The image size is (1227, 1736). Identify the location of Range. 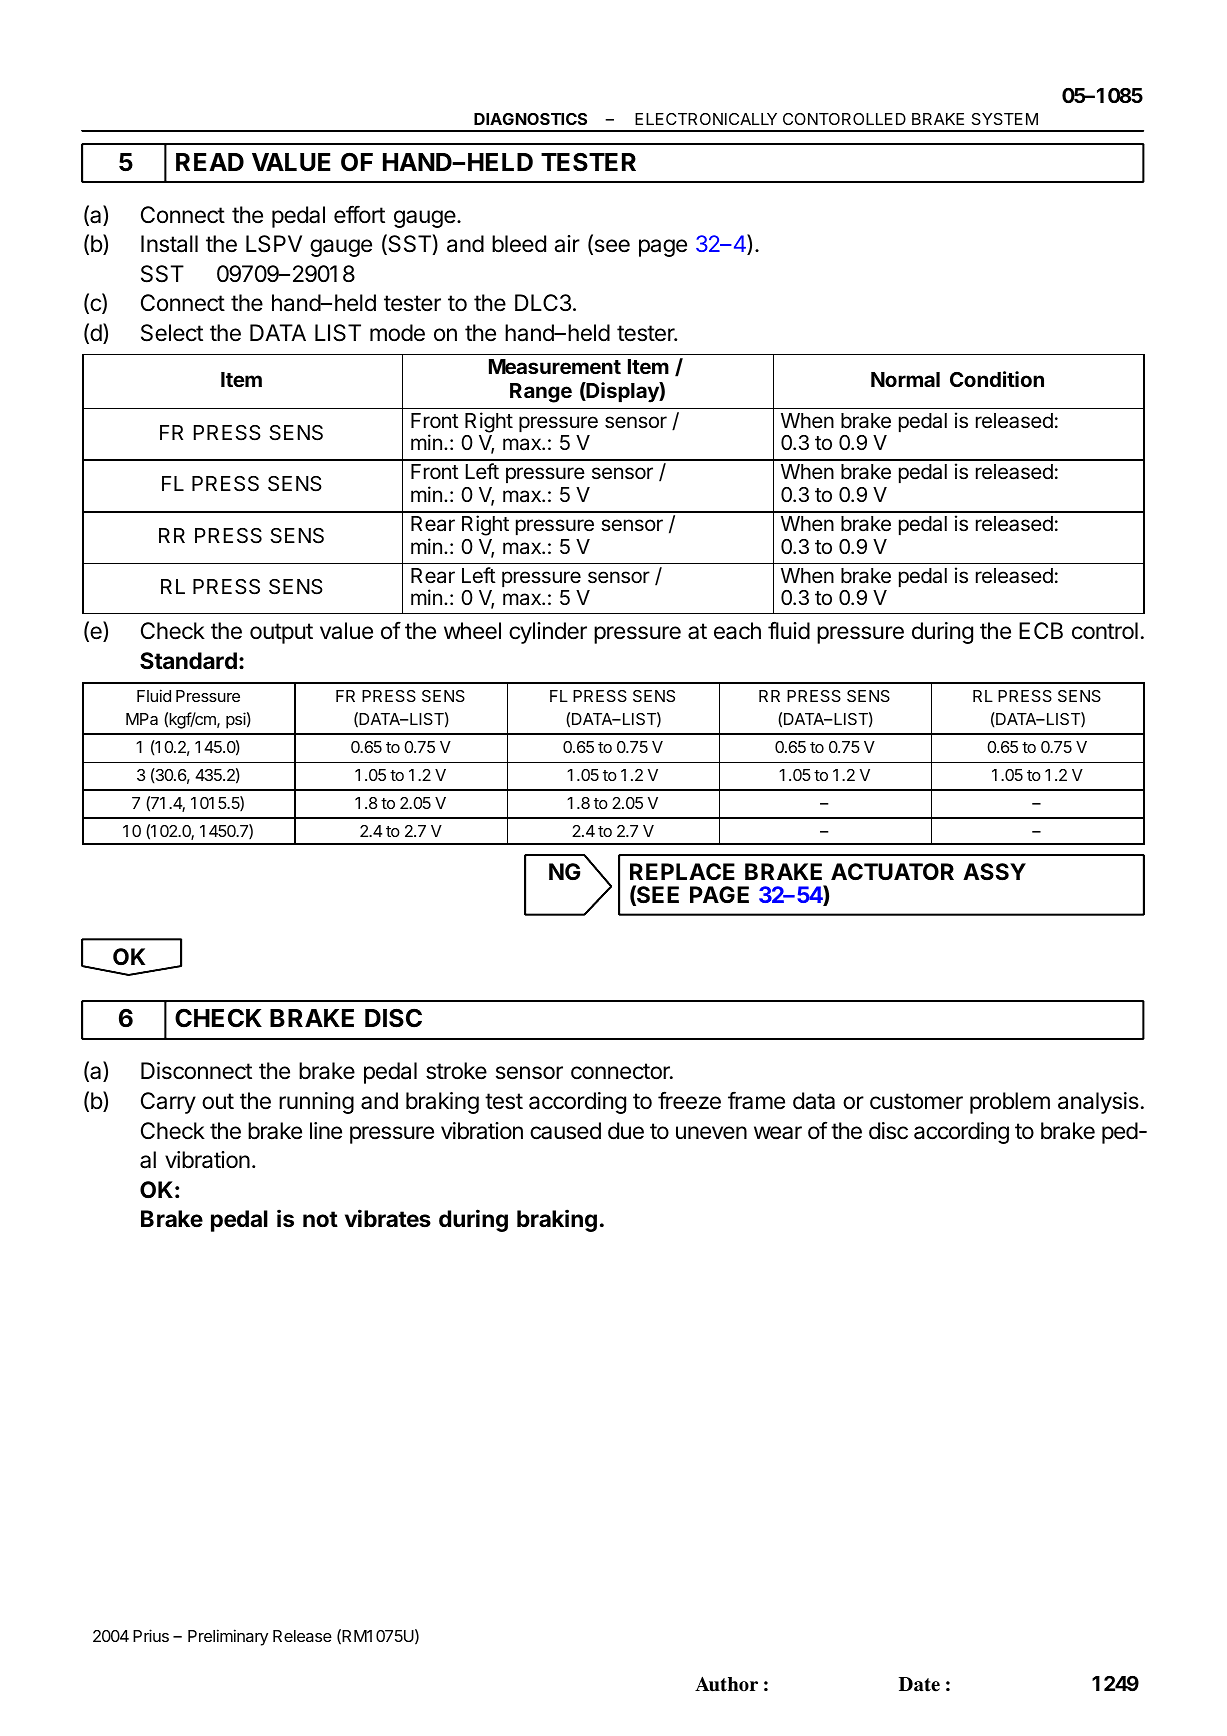
(541, 393).
